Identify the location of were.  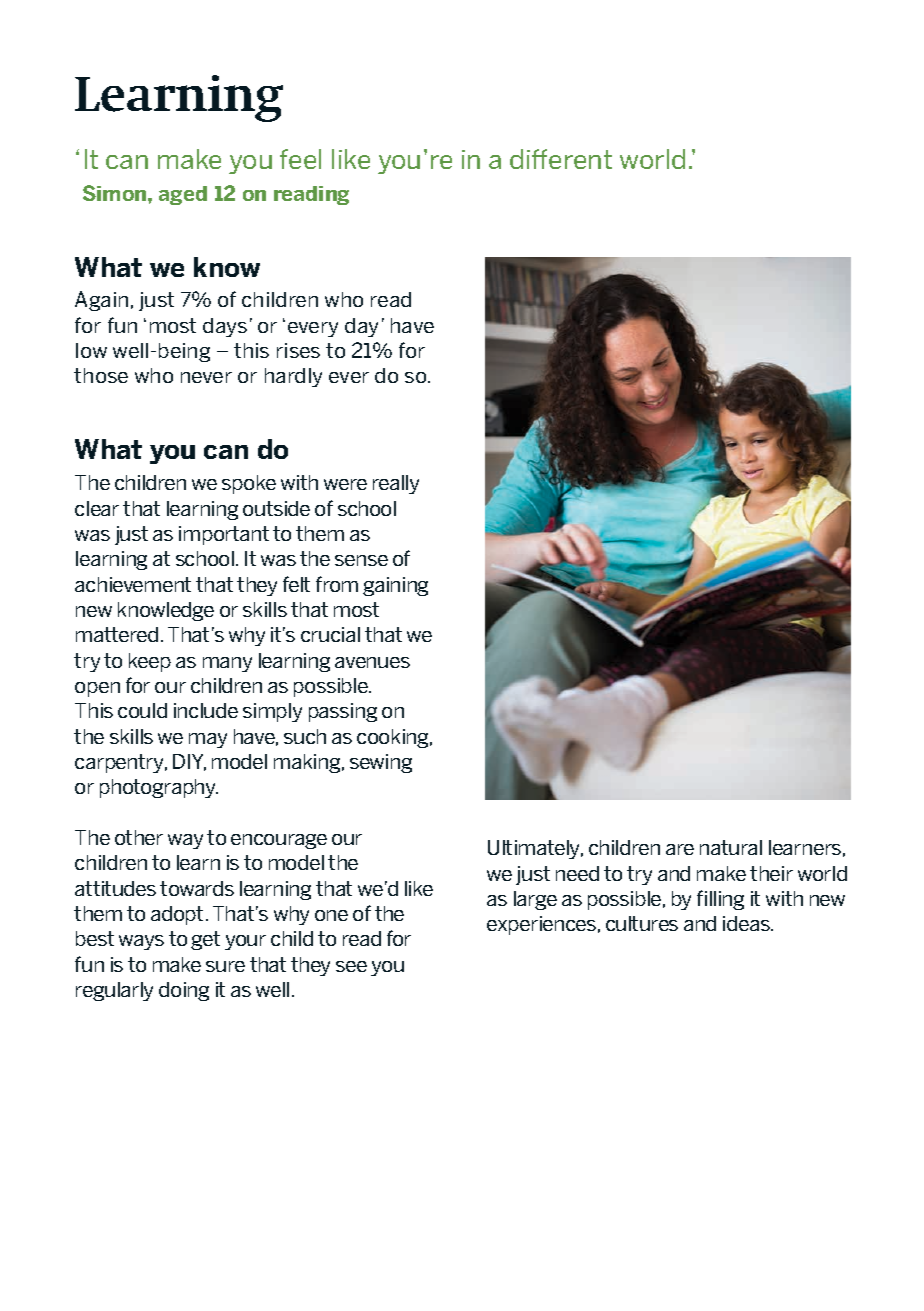
(345, 484).
